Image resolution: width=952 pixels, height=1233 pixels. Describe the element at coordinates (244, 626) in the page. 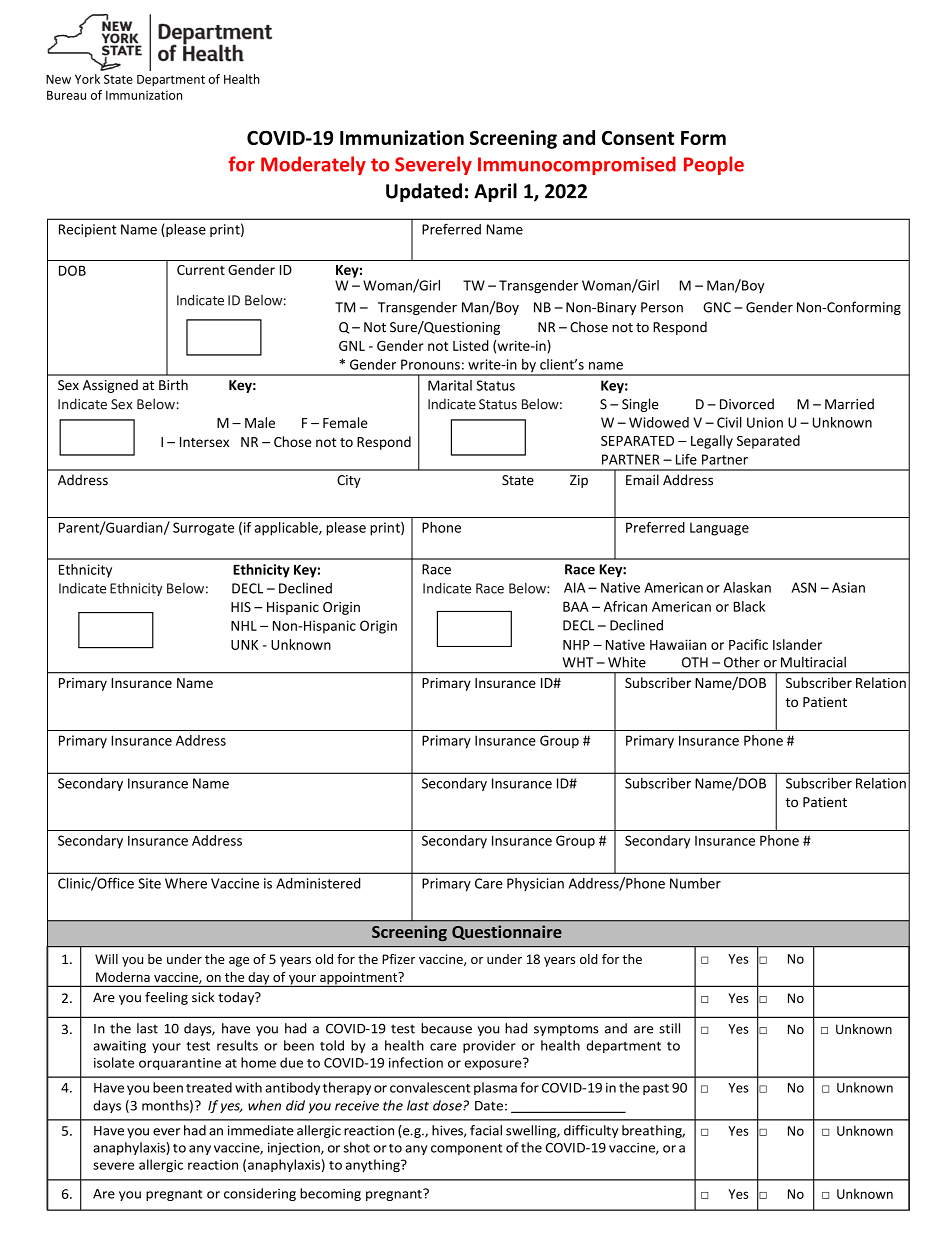

I see `NHL` at that location.
